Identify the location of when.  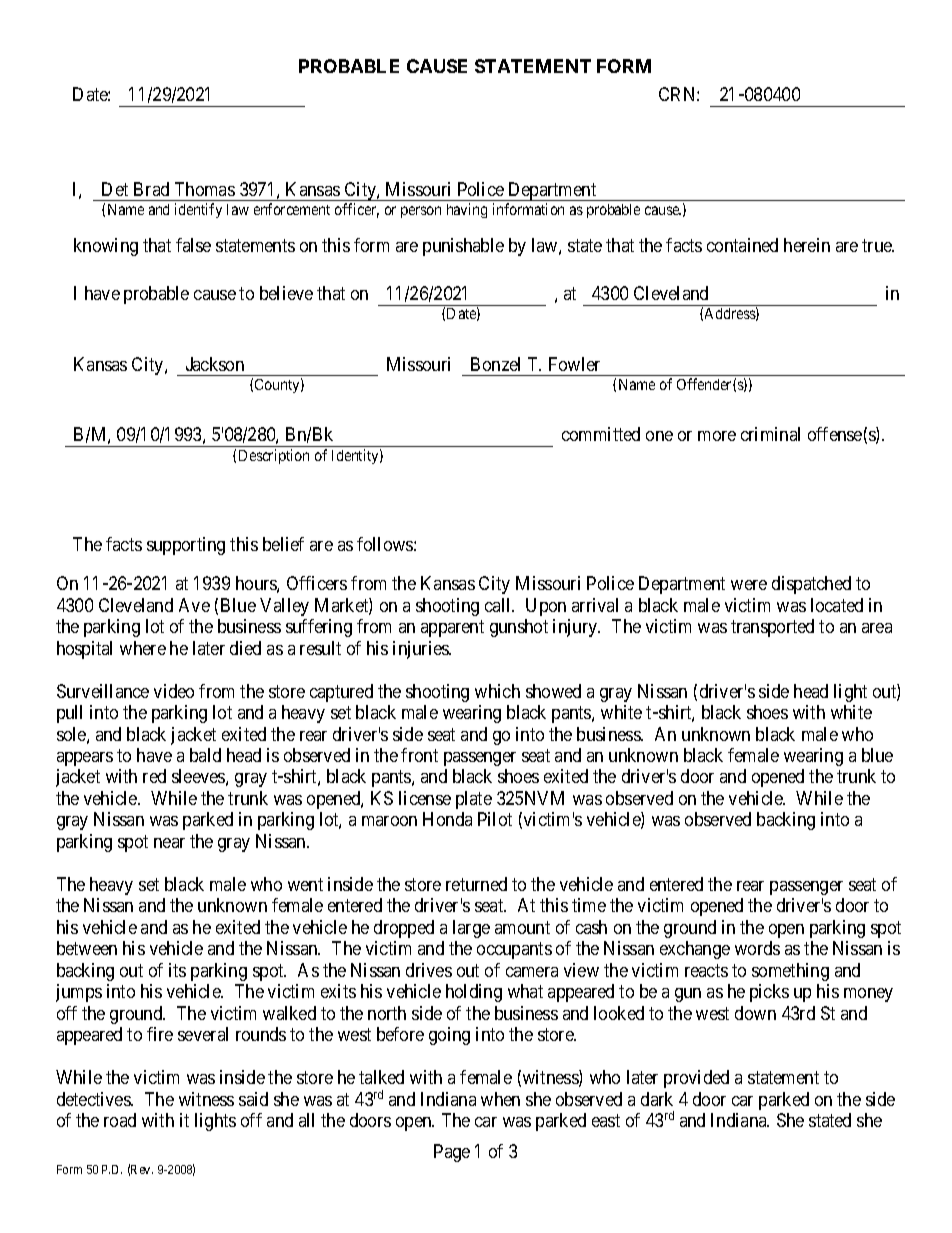
(500, 1099).
